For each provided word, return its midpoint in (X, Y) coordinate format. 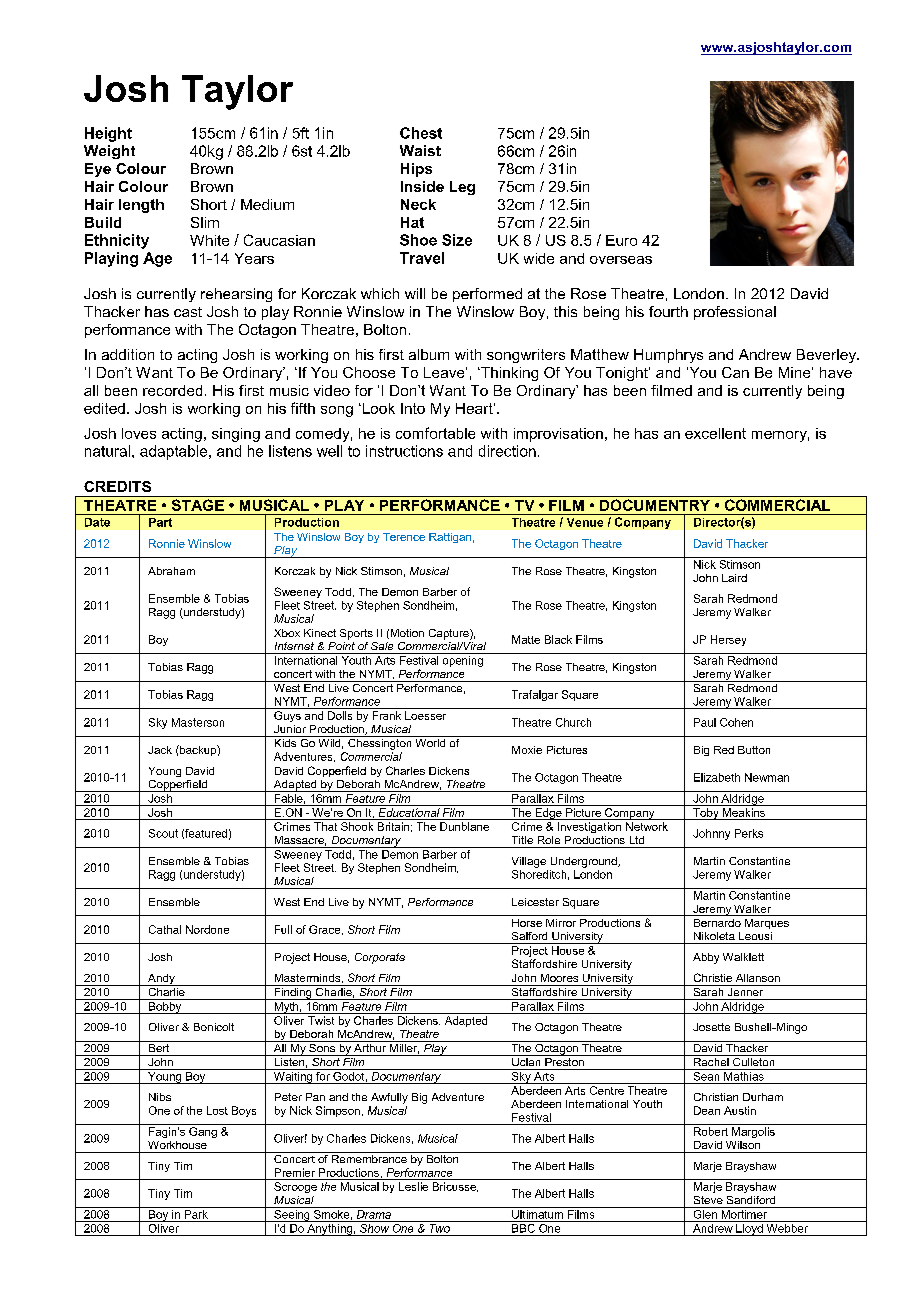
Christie (713, 977)
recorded (172, 390)
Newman (767, 777)
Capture (450, 634)
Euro (621, 240)
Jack (160, 750)
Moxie (527, 750)
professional (735, 313)
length (141, 206)
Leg (462, 188)
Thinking (508, 374)
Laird (734, 578)
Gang (203, 1132)
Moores (559, 978)
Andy (161, 980)
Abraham (171, 571)
